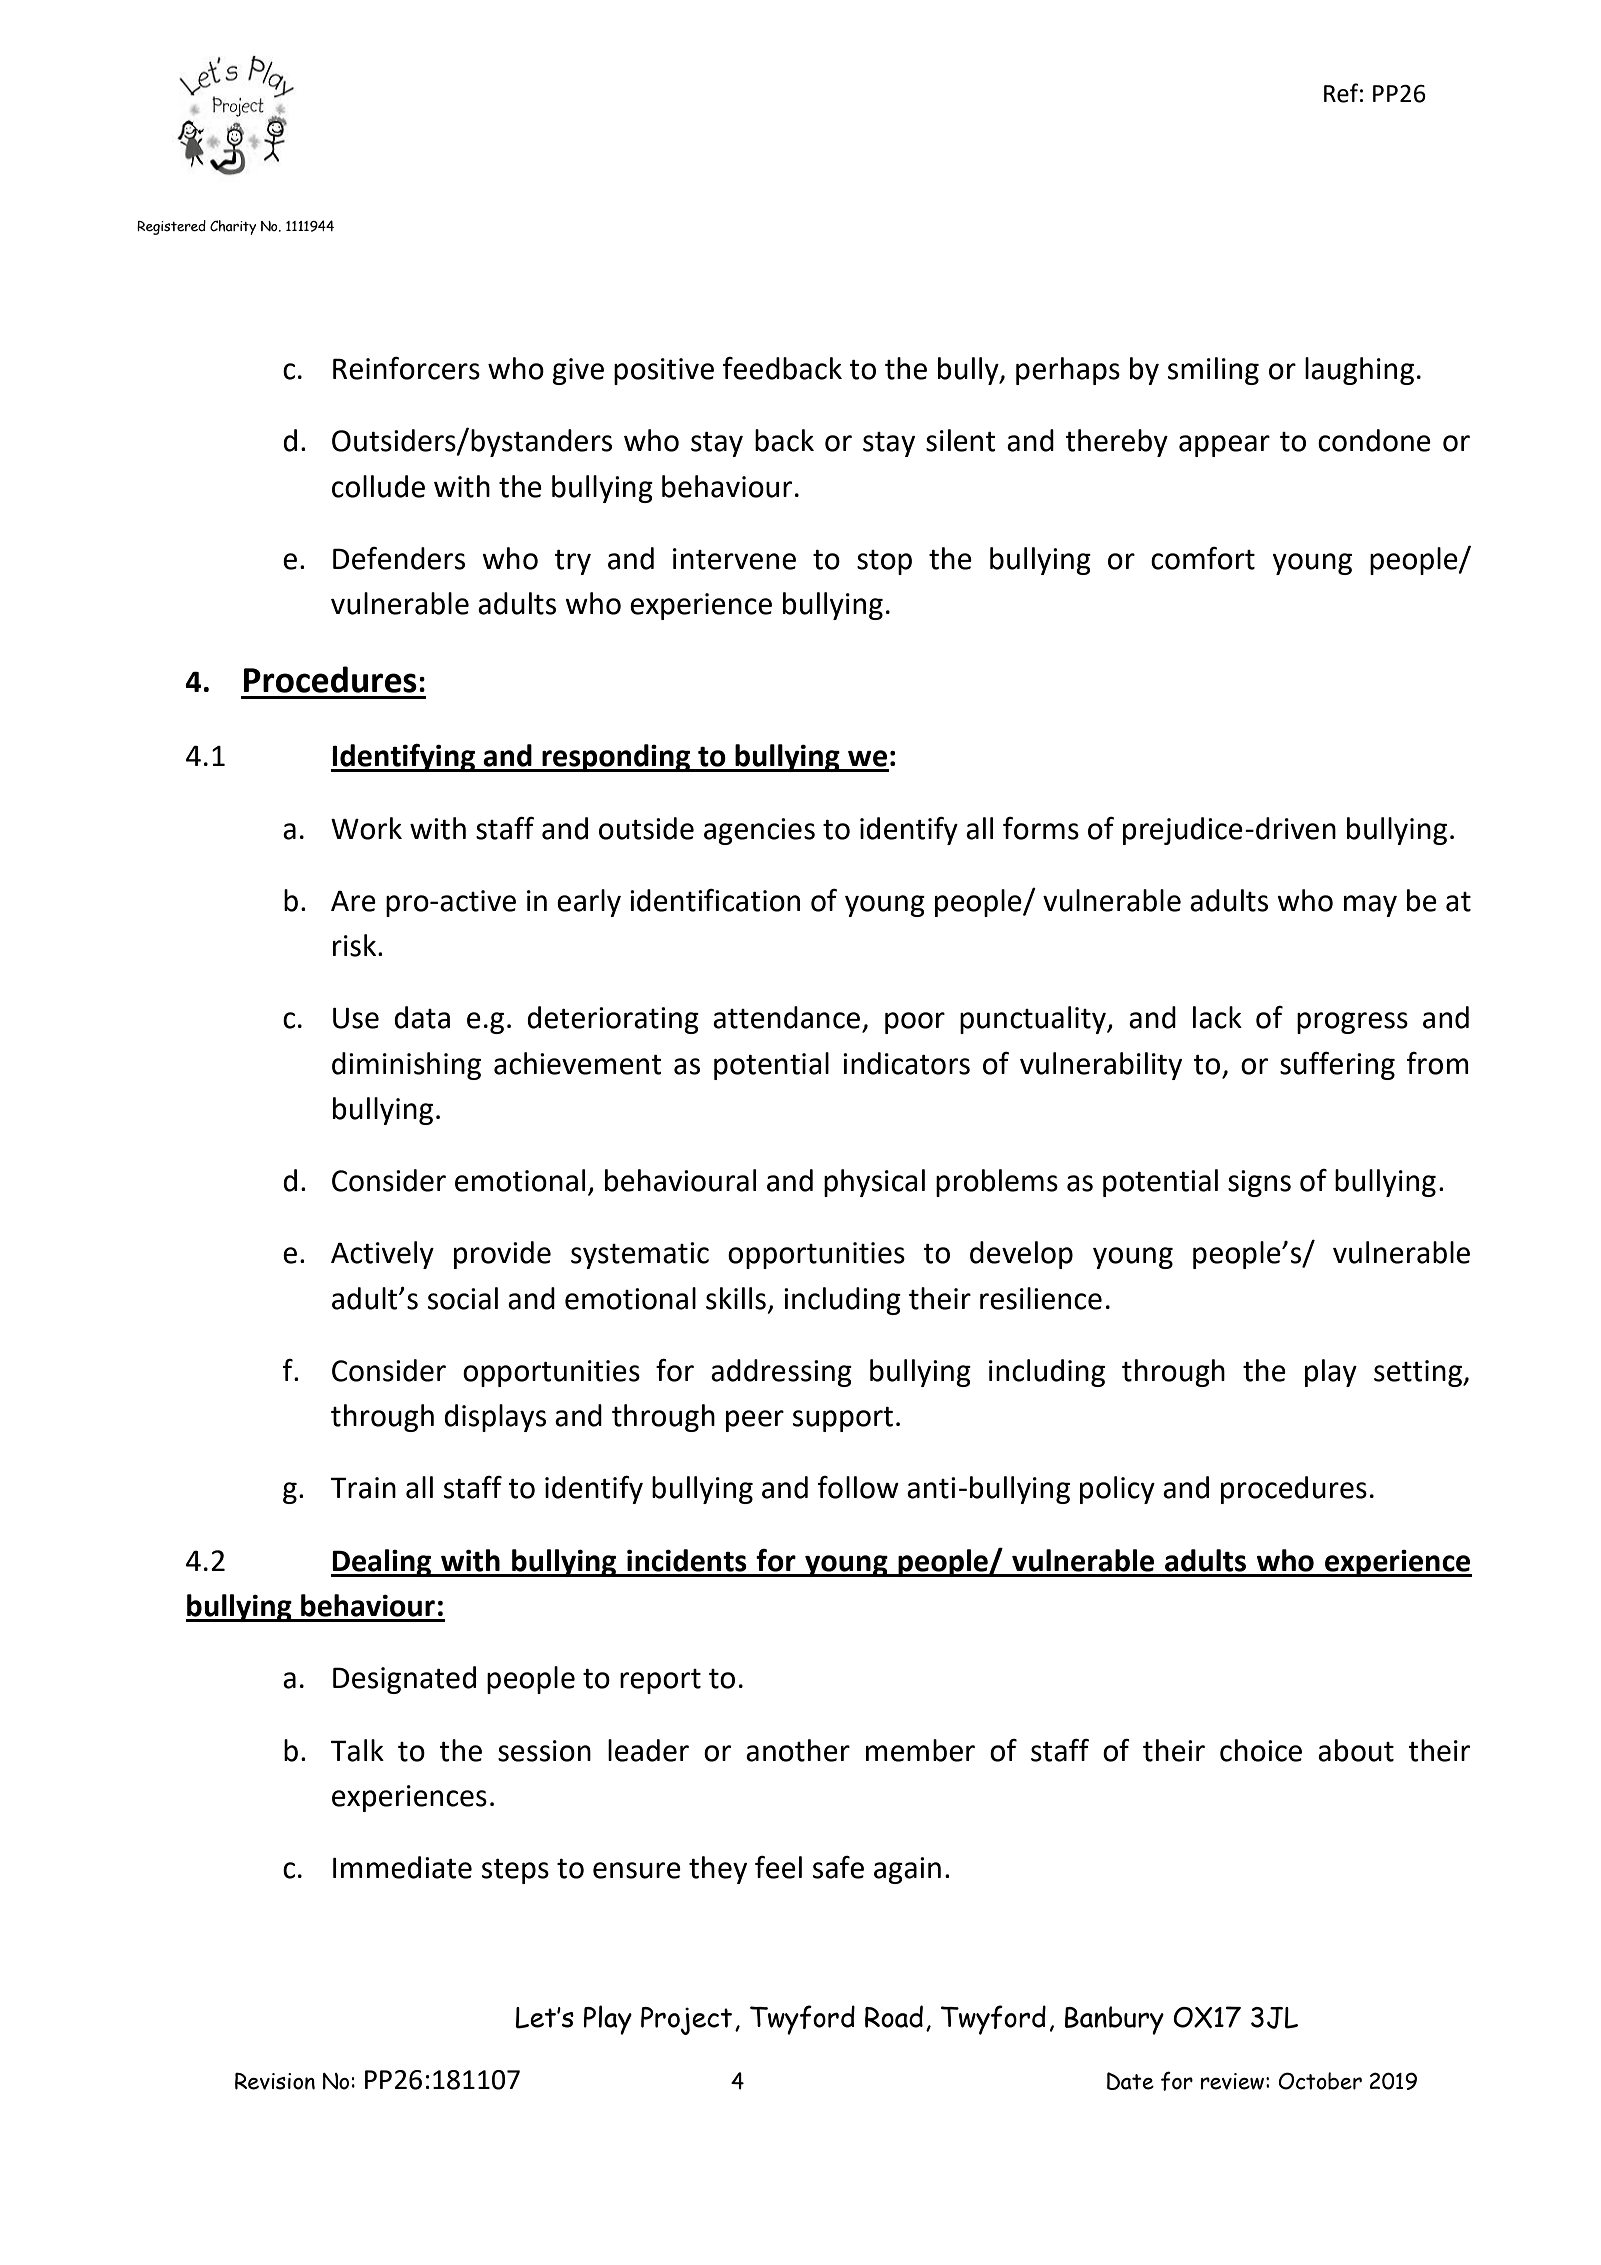  What do you see at coordinates (233, 227) in the page?
I see `Charity` at bounding box center [233, 227].
